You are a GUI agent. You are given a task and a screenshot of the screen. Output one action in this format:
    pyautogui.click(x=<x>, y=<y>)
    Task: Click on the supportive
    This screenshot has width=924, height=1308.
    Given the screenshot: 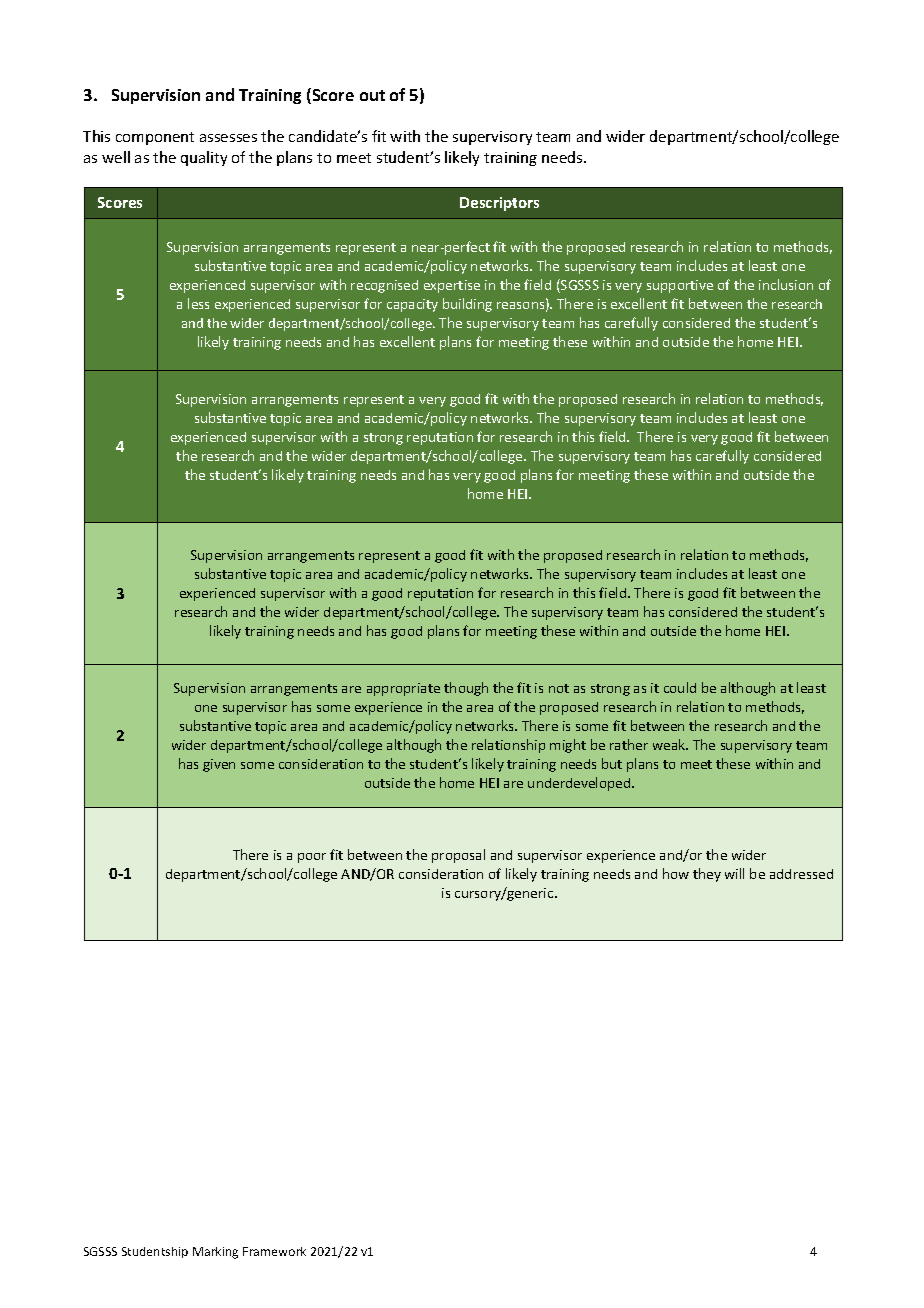 What is the action you would take?
    pyautogui.click(x=680, y=286)
